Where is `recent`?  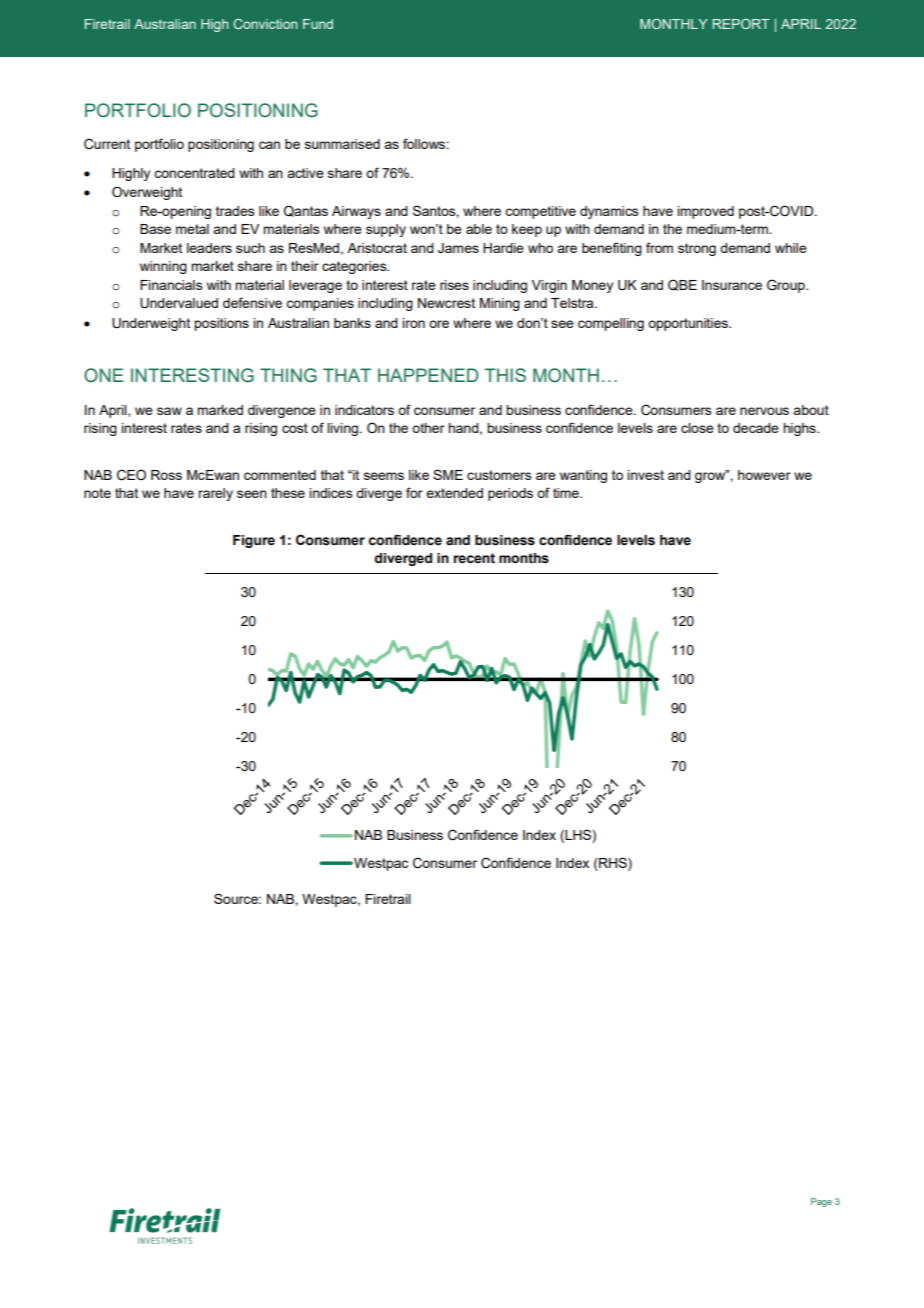 recent is located at coordinates (474, 558).
